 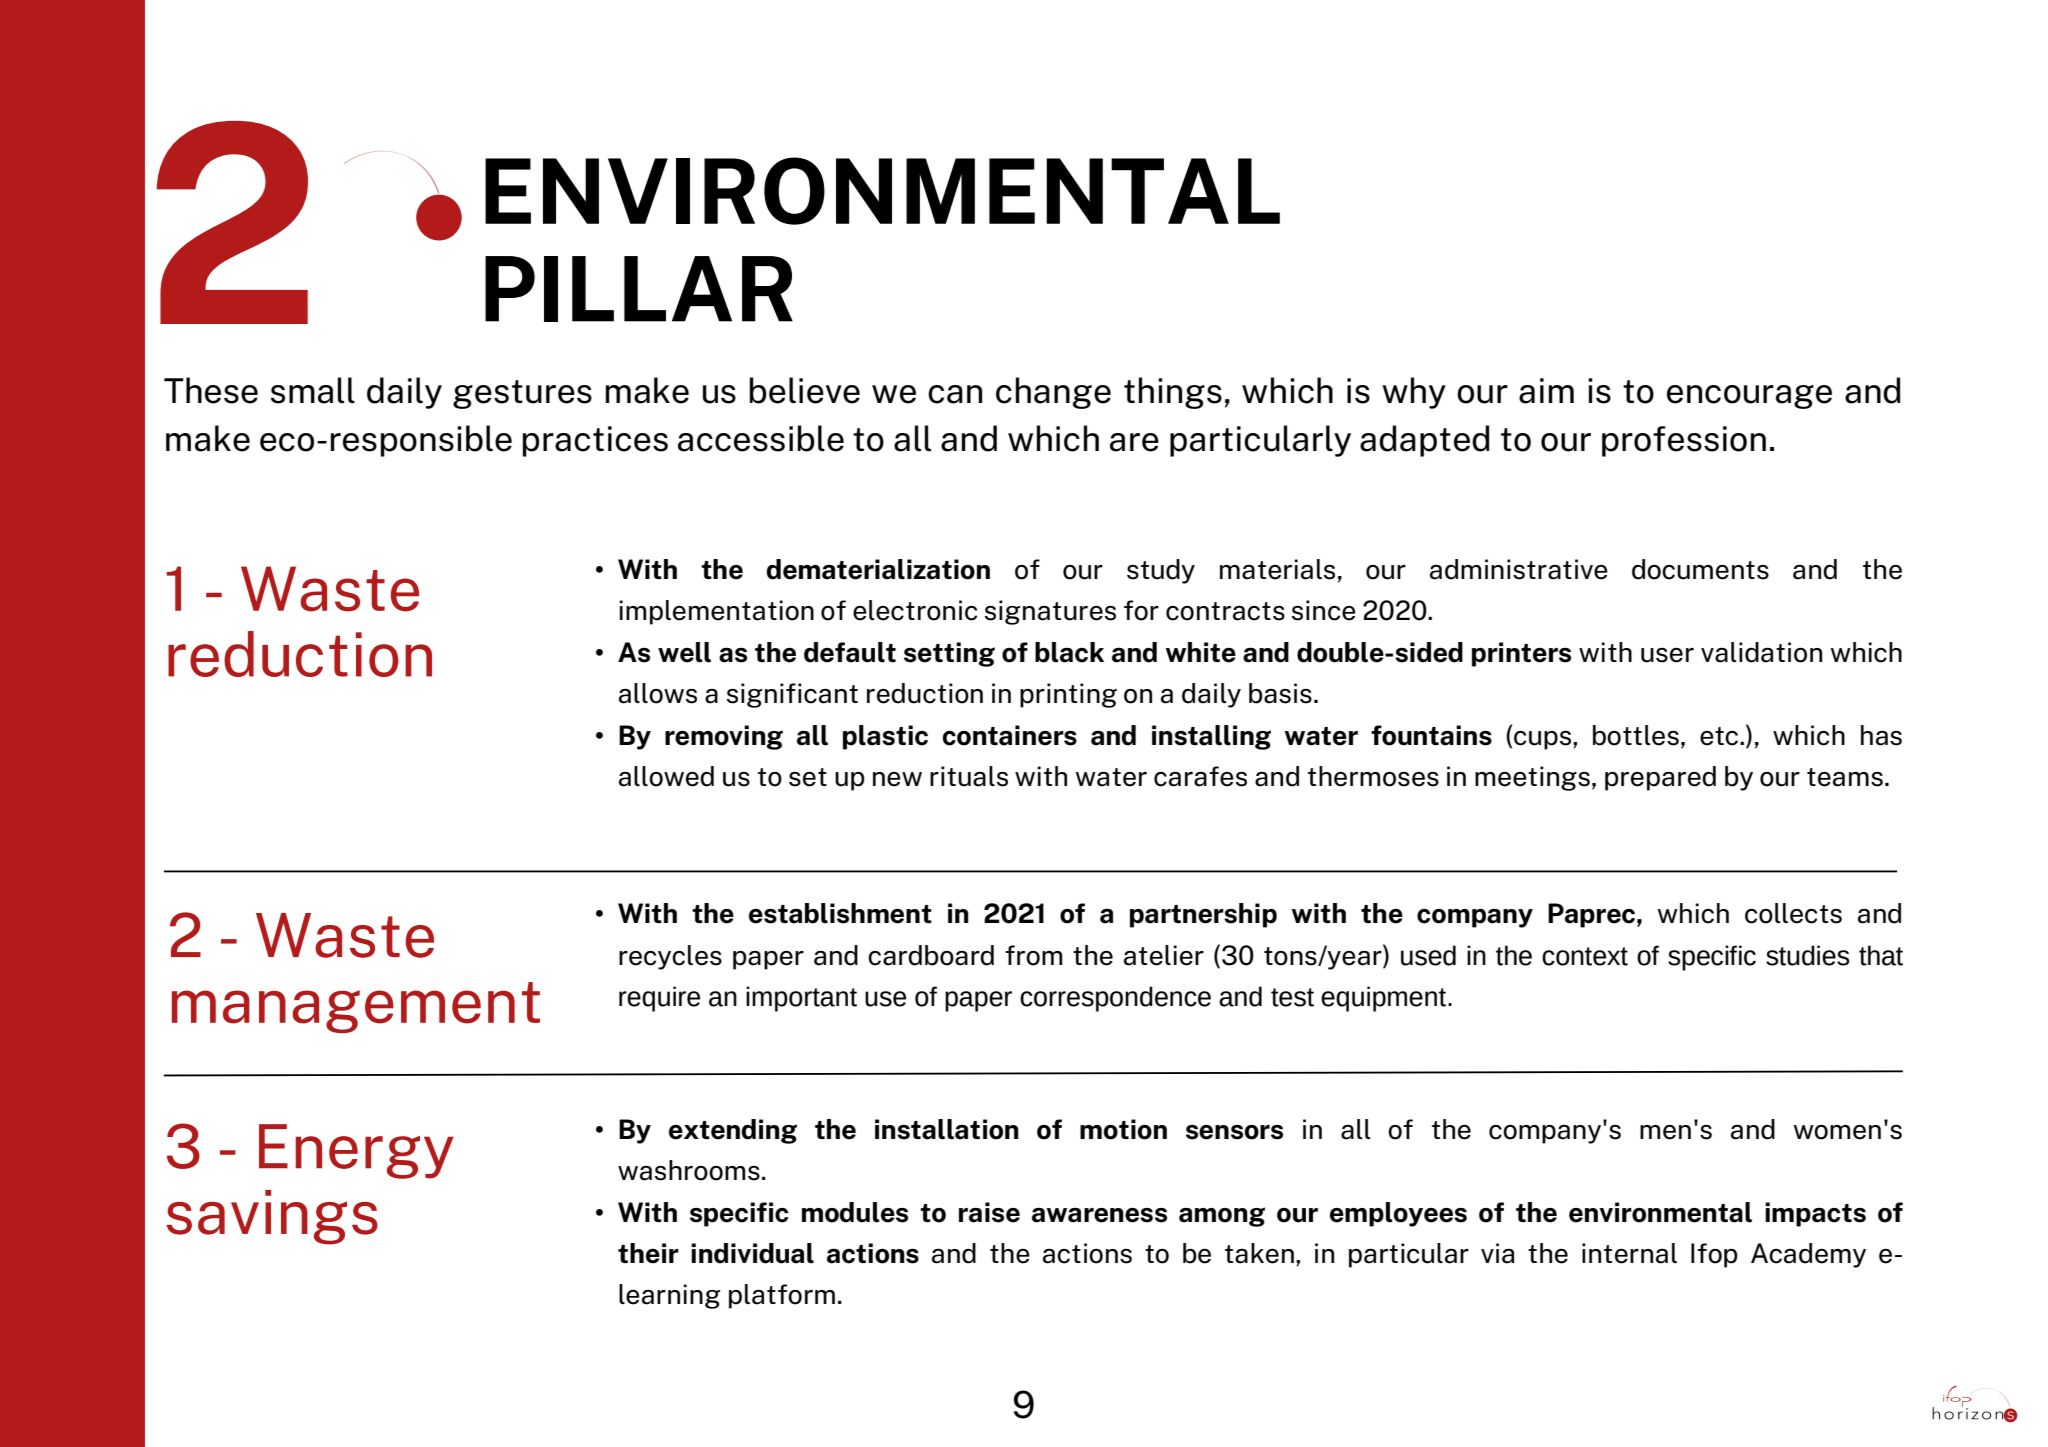 What do you see at coordinates (1749, 397) in the screenshot?
I see `encourage` at bounding box center [1749, 397].
